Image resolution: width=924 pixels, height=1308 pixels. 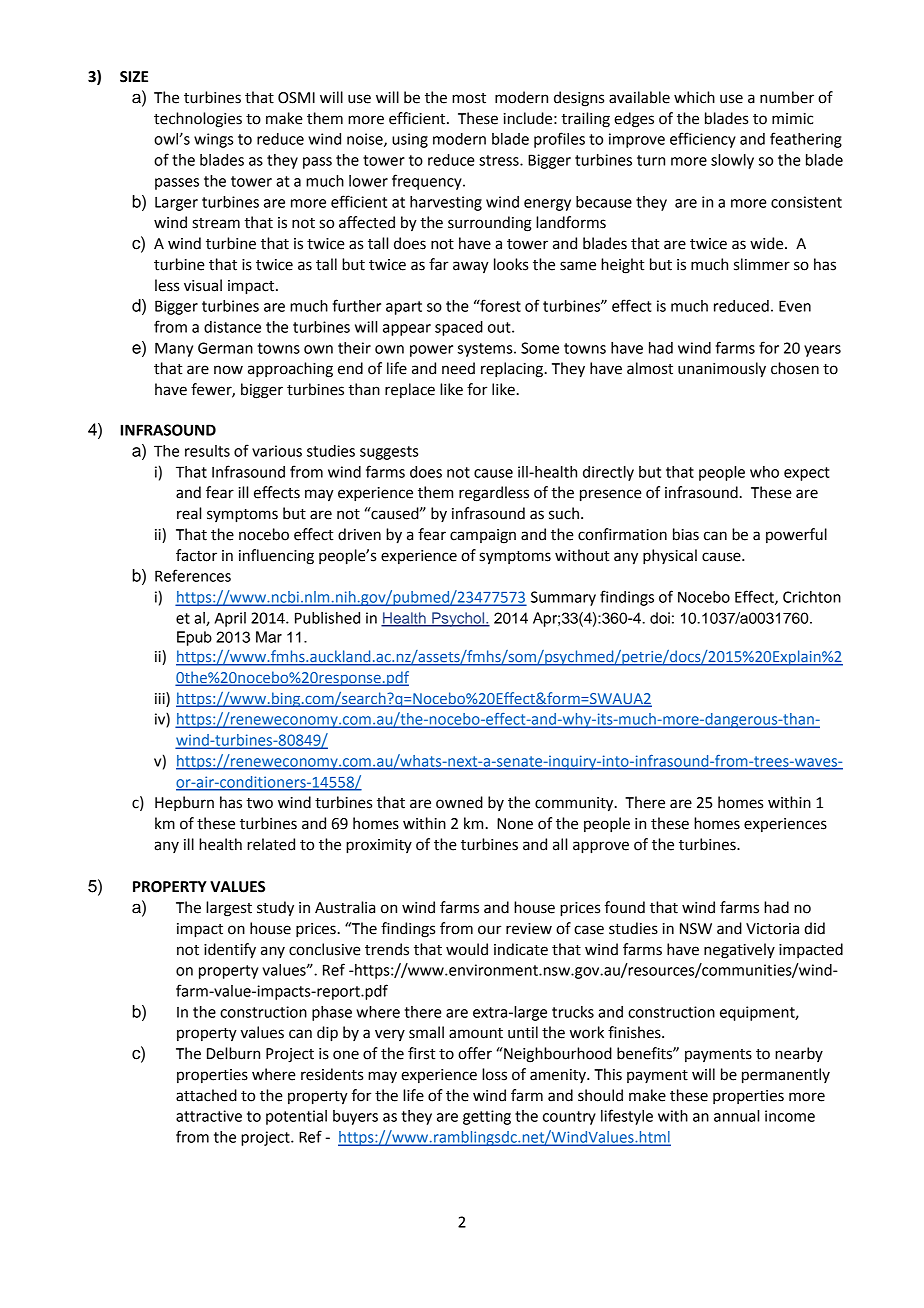 What do you see at coordinates (694, 97) in the screenshot?
I see `which` at bounding box center [694, 97].
